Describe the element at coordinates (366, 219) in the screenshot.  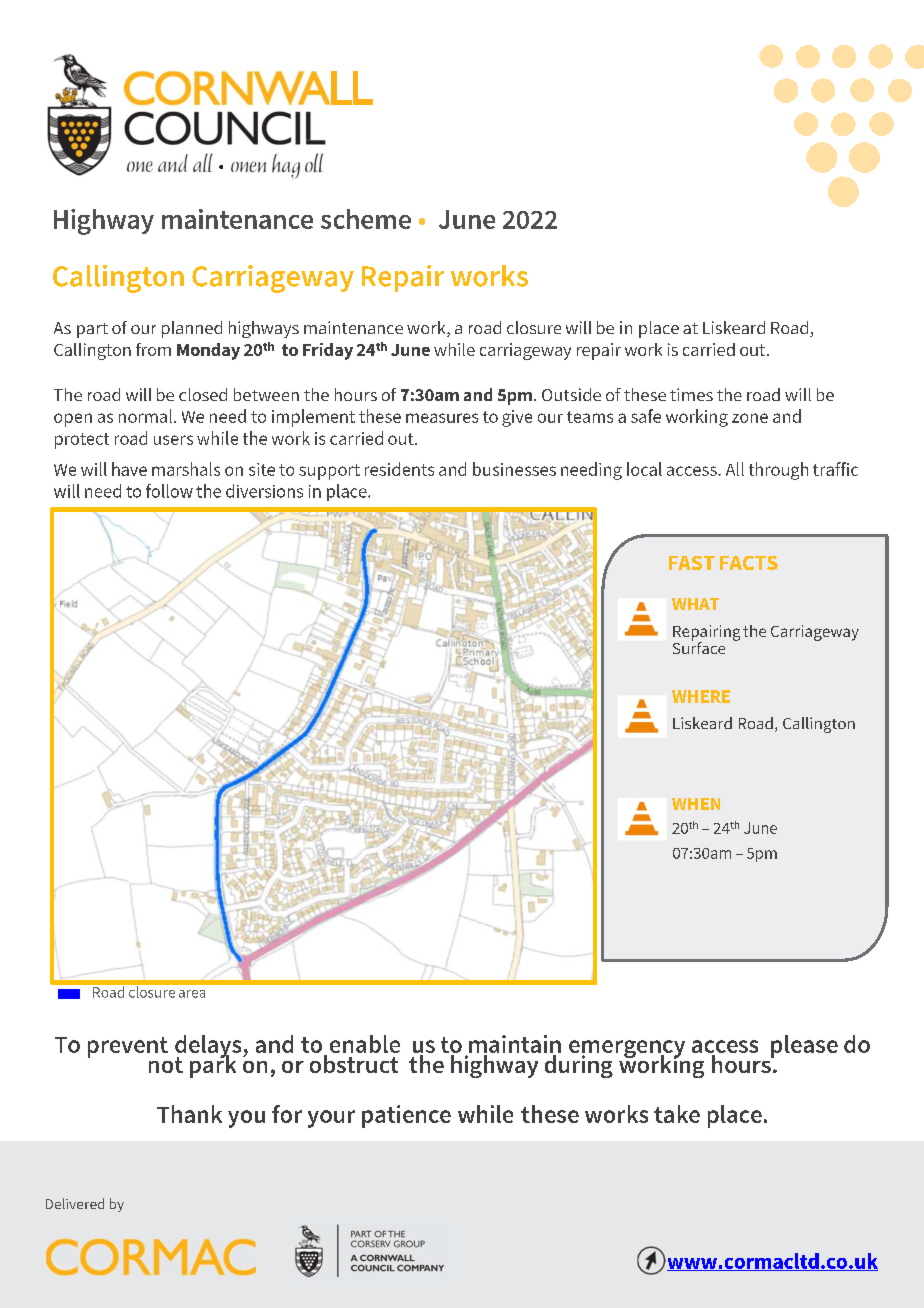
I see `scheme` at that location.
